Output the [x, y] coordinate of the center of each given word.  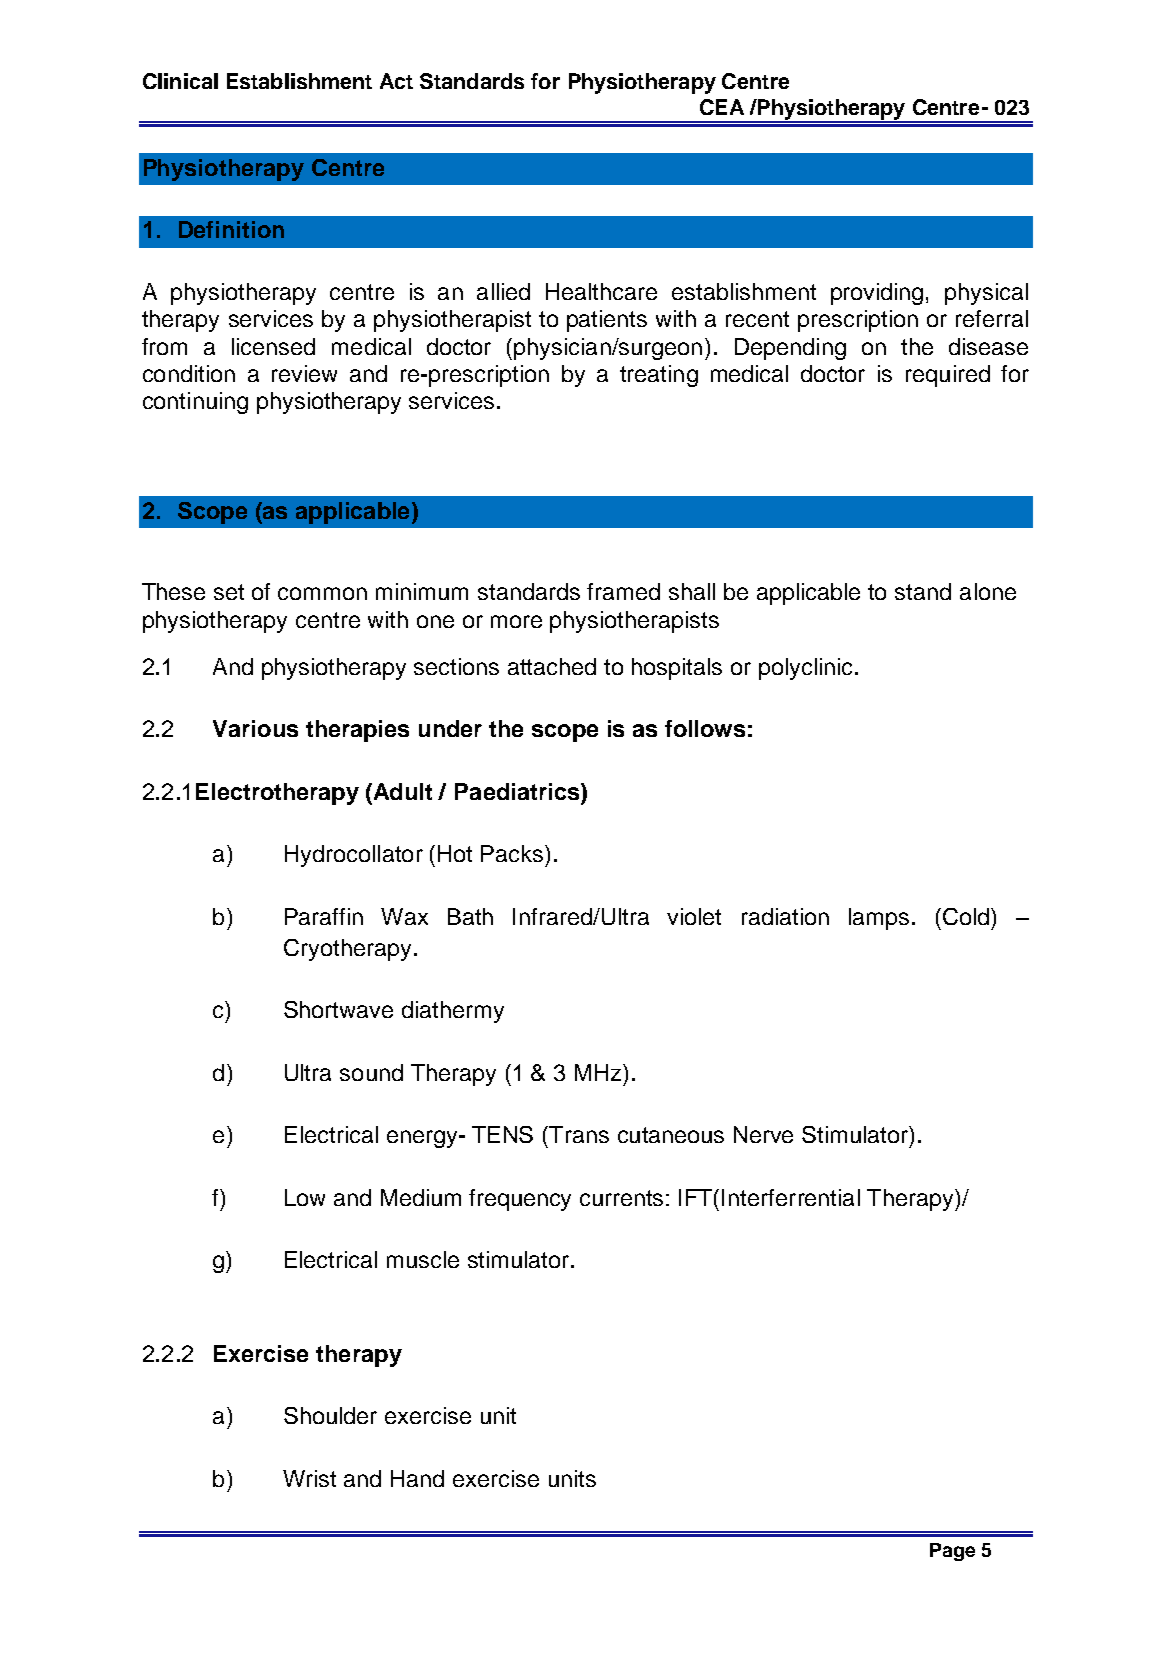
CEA [722, 107]
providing [877, 294]
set [229, 592]
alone [988, 591]
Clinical [180, 81]
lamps [879, 919]
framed [623, 591]
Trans [578, 1134]
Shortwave [338, 1009]
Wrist [309, 1478]
